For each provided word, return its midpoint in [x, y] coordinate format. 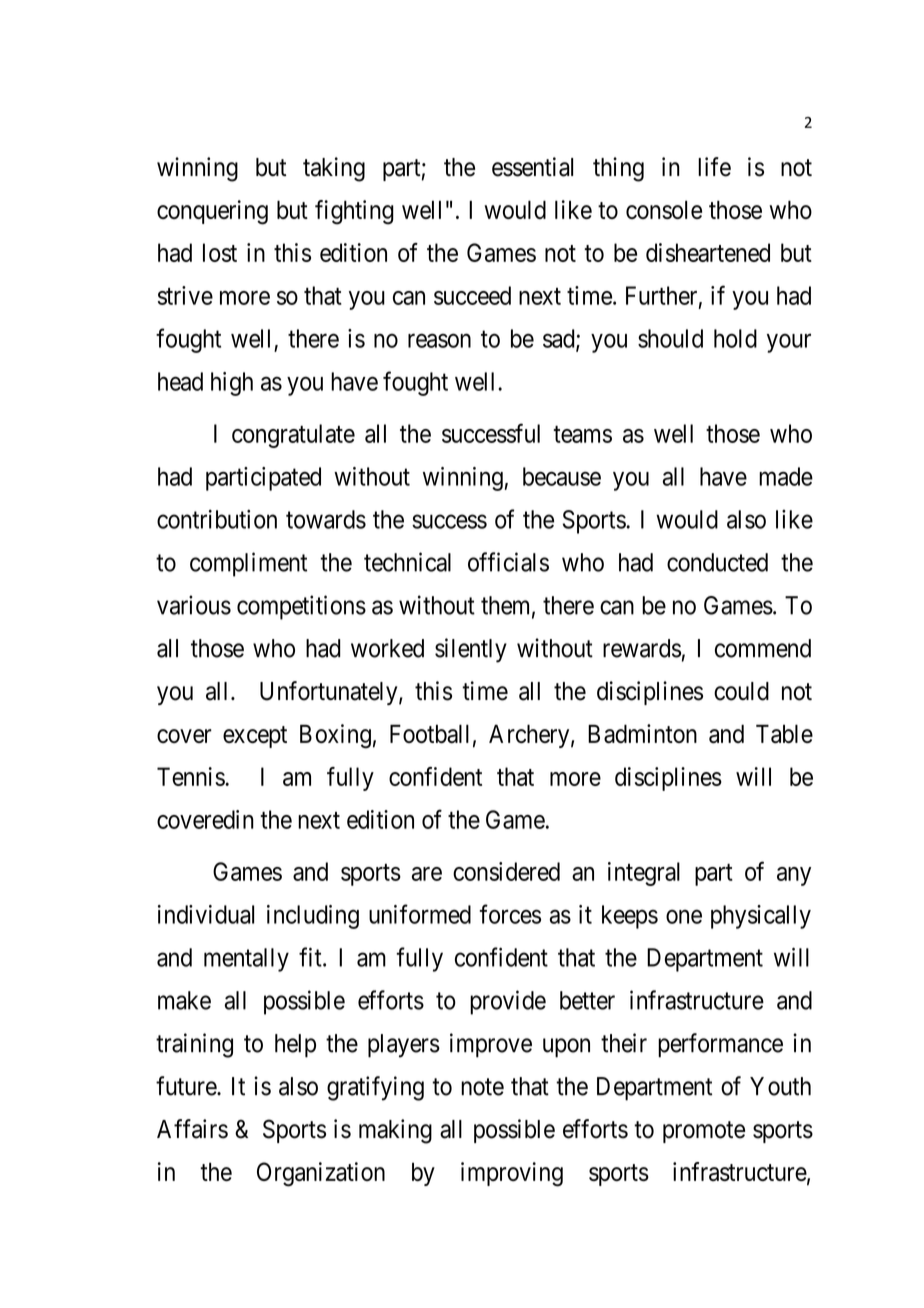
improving [512, 1174]
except [255, 737]
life [714, 167]
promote [704, 1132]
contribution [217, 519]
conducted [717, 562]
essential [532, 167]
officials [508, 562]
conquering [212, 212]
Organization [321, 1174]
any [794, 876]
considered [506, 871]
